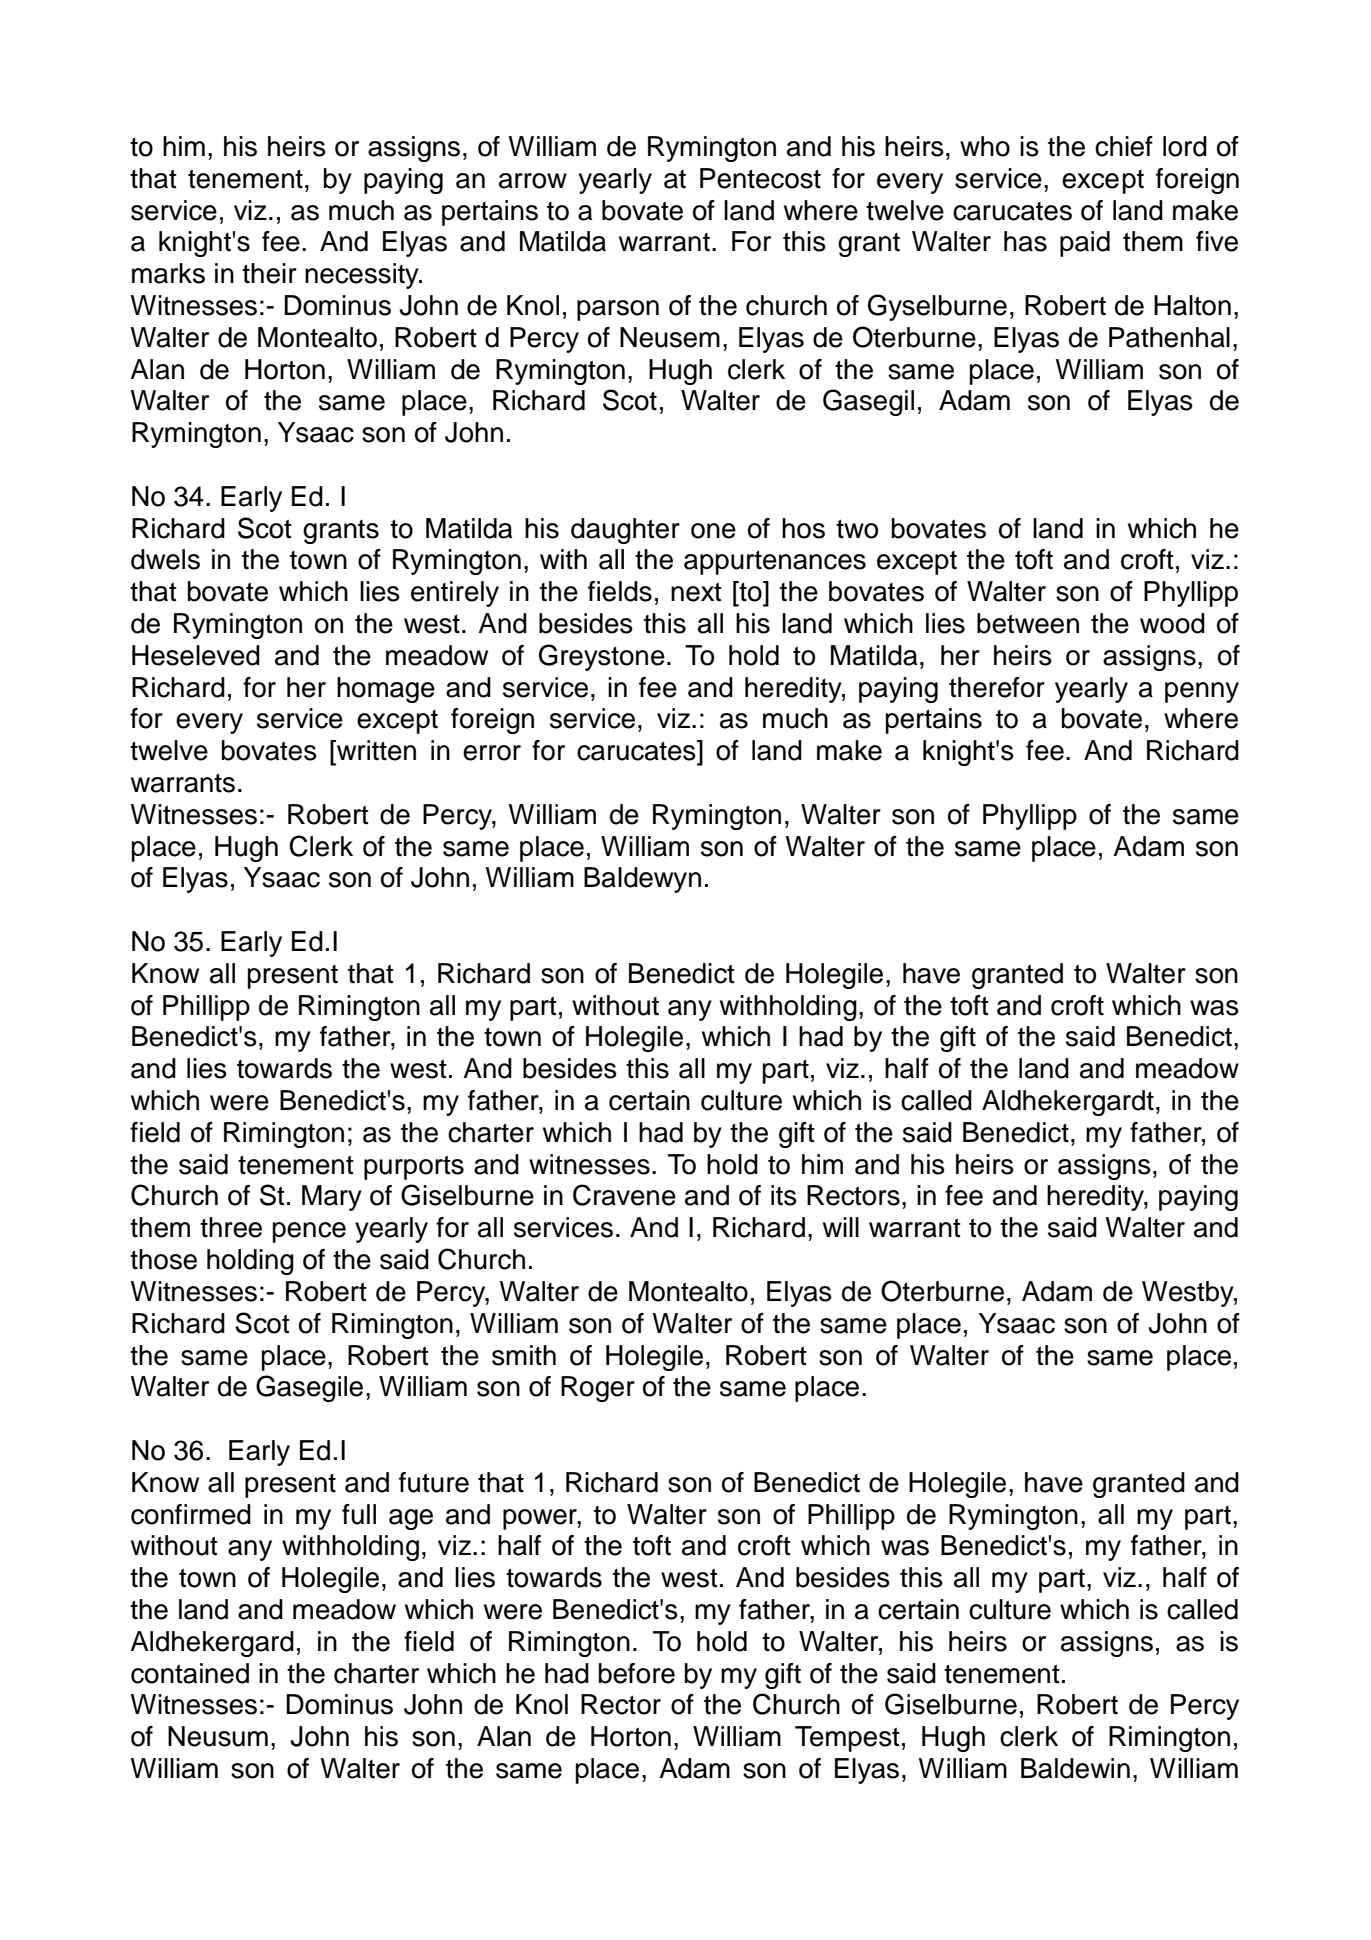 The width and height of the document is (1371, 1940). What do you see at coordinates (190, 1673) in the document?
I see `contained` at bounding box center [190, 1673].
